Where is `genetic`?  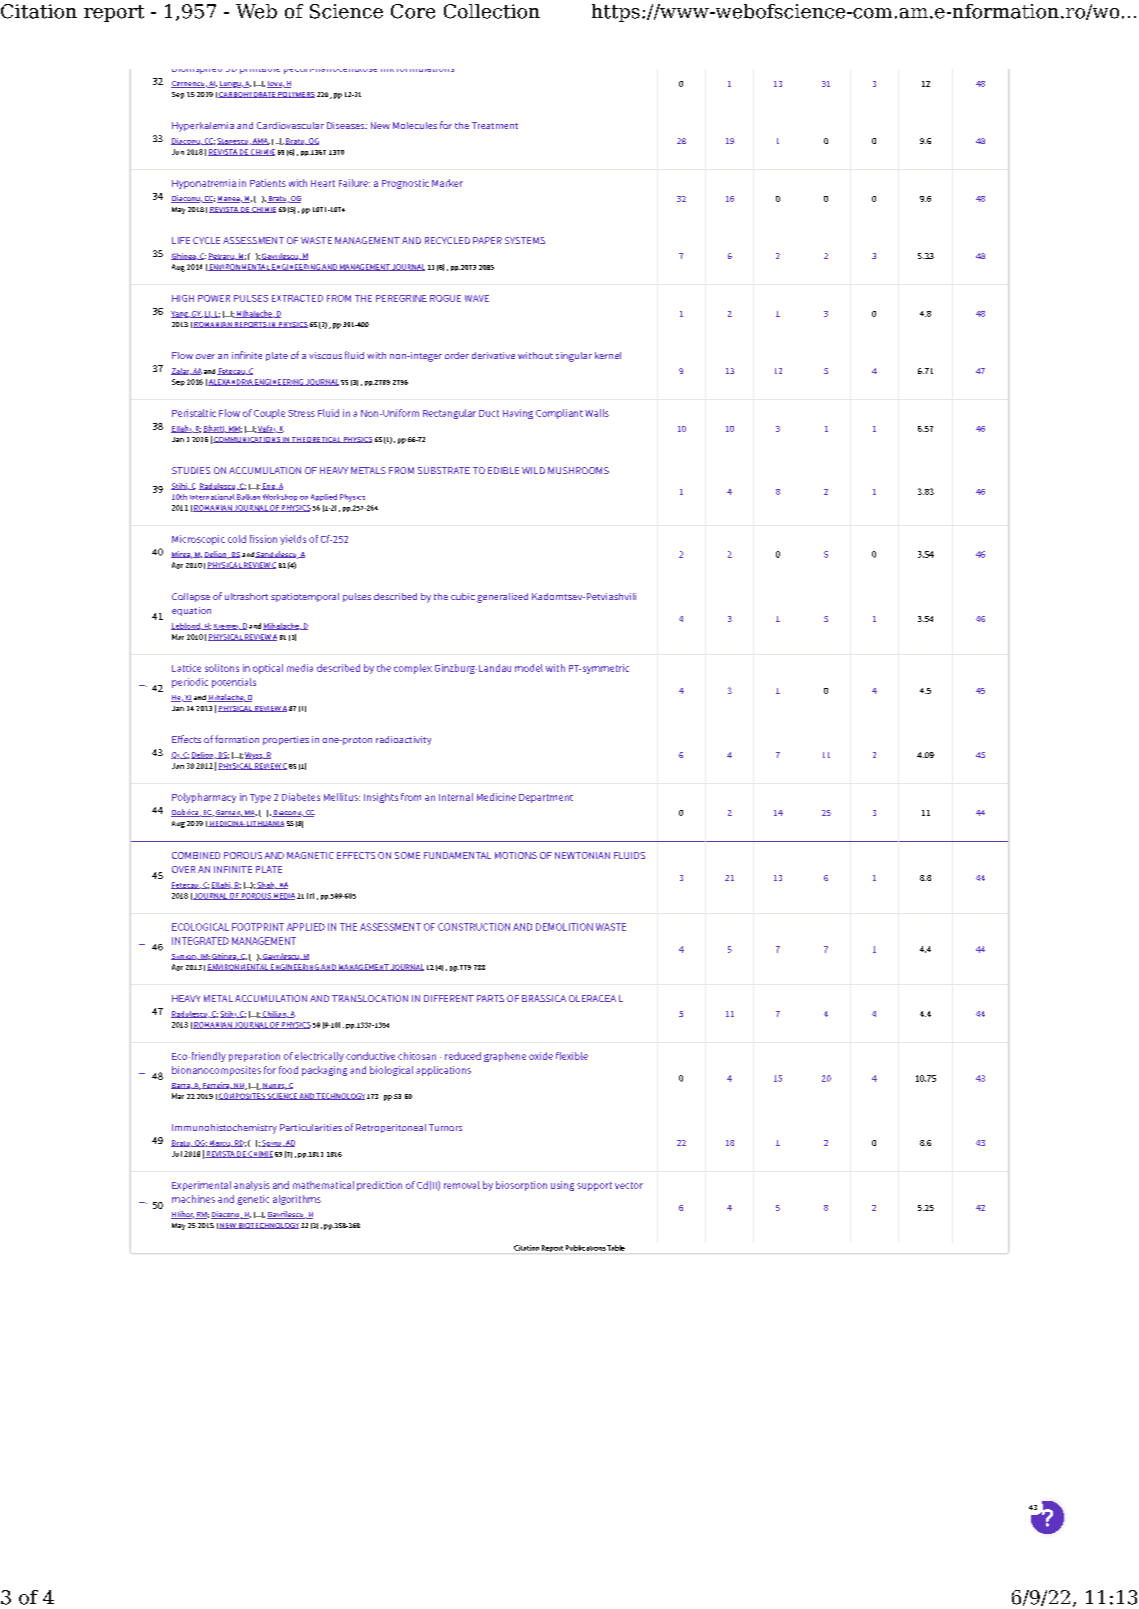 genetic is located at coordinates (253, 1200).
